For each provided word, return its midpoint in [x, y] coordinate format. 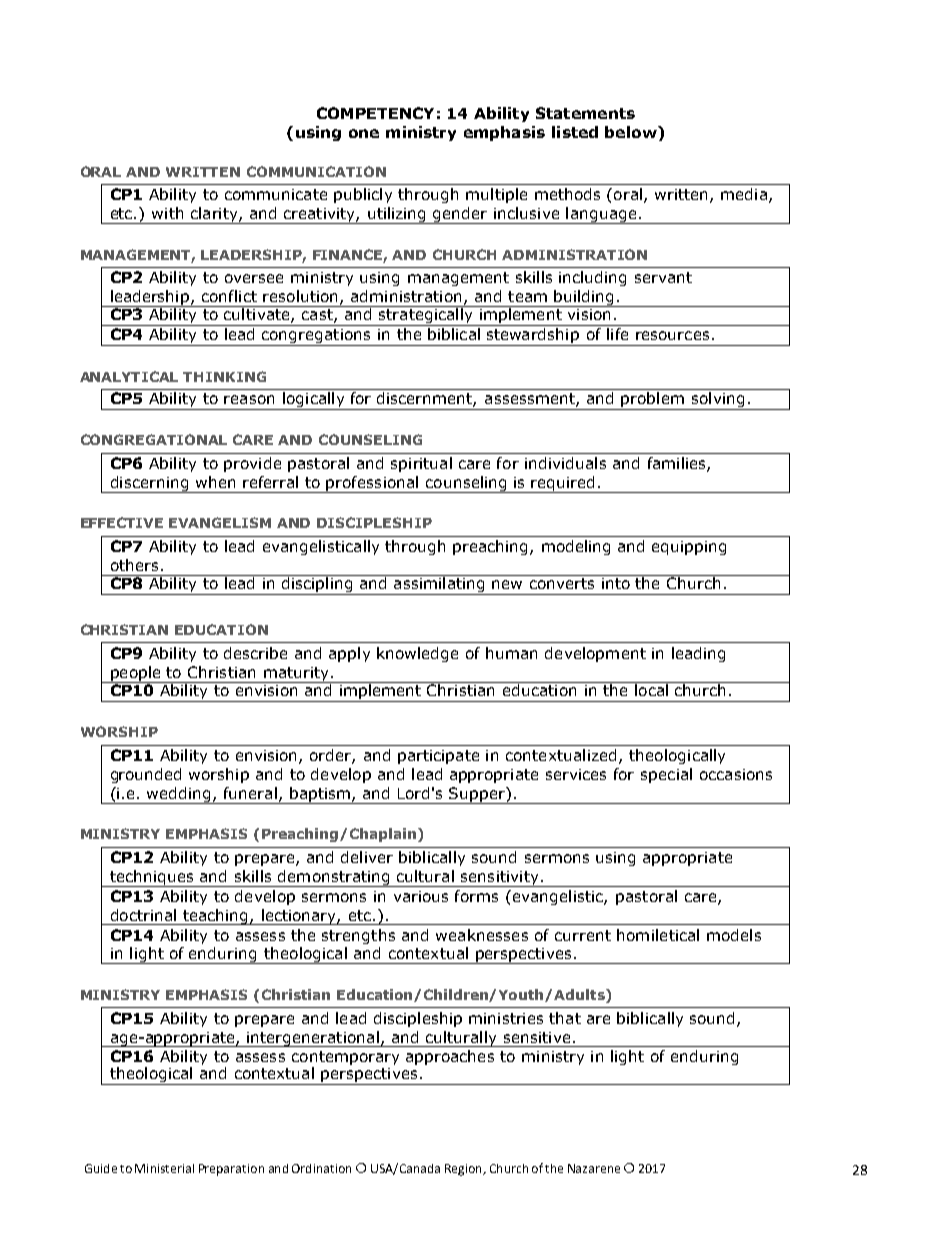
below [632, 132]
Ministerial [164, 1168]
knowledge [417, 654]
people [136, 674]
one [364, 133]
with [167, 213]
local [651, 689]
